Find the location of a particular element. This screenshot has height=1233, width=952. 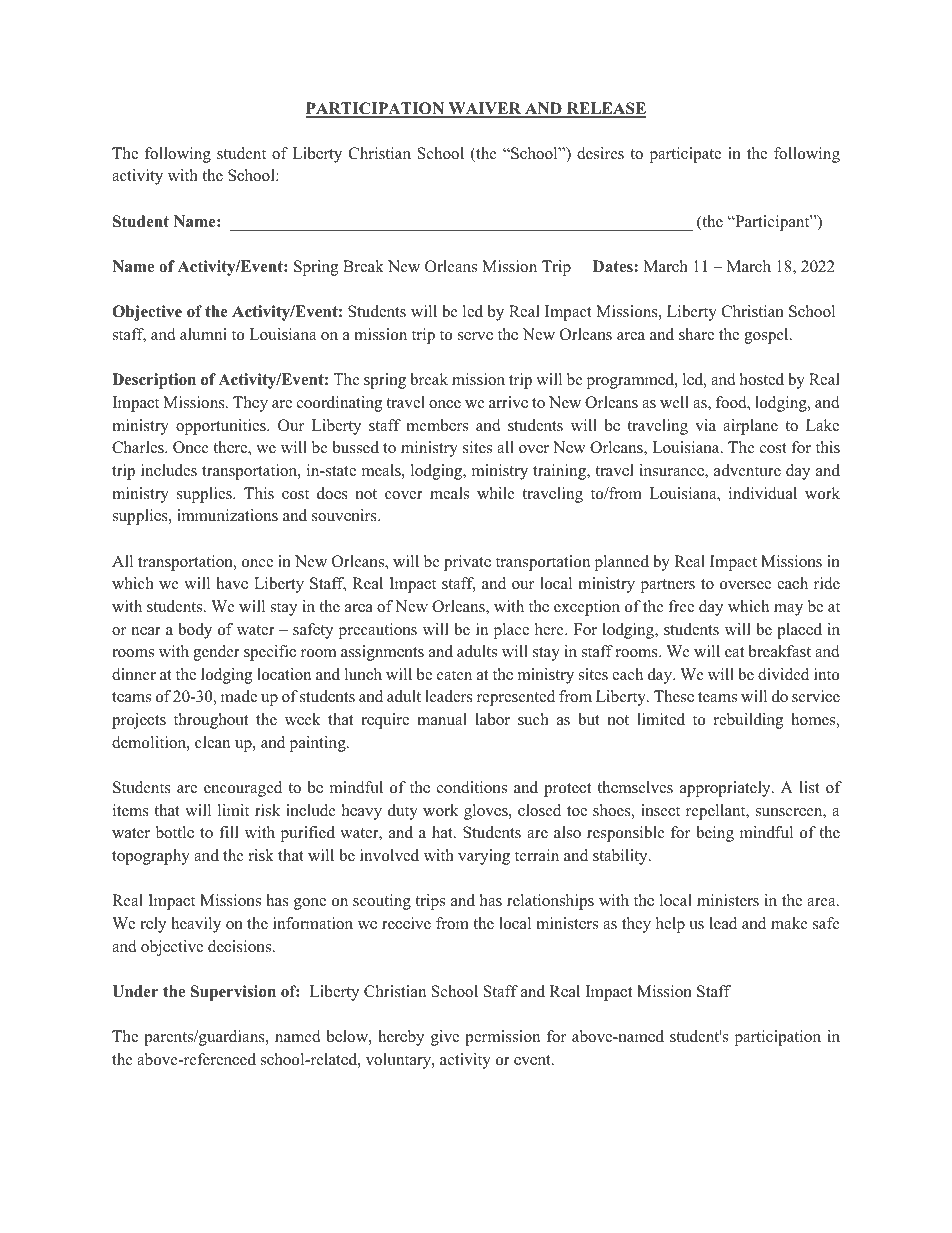

private is located at coordinates (467, 563).
